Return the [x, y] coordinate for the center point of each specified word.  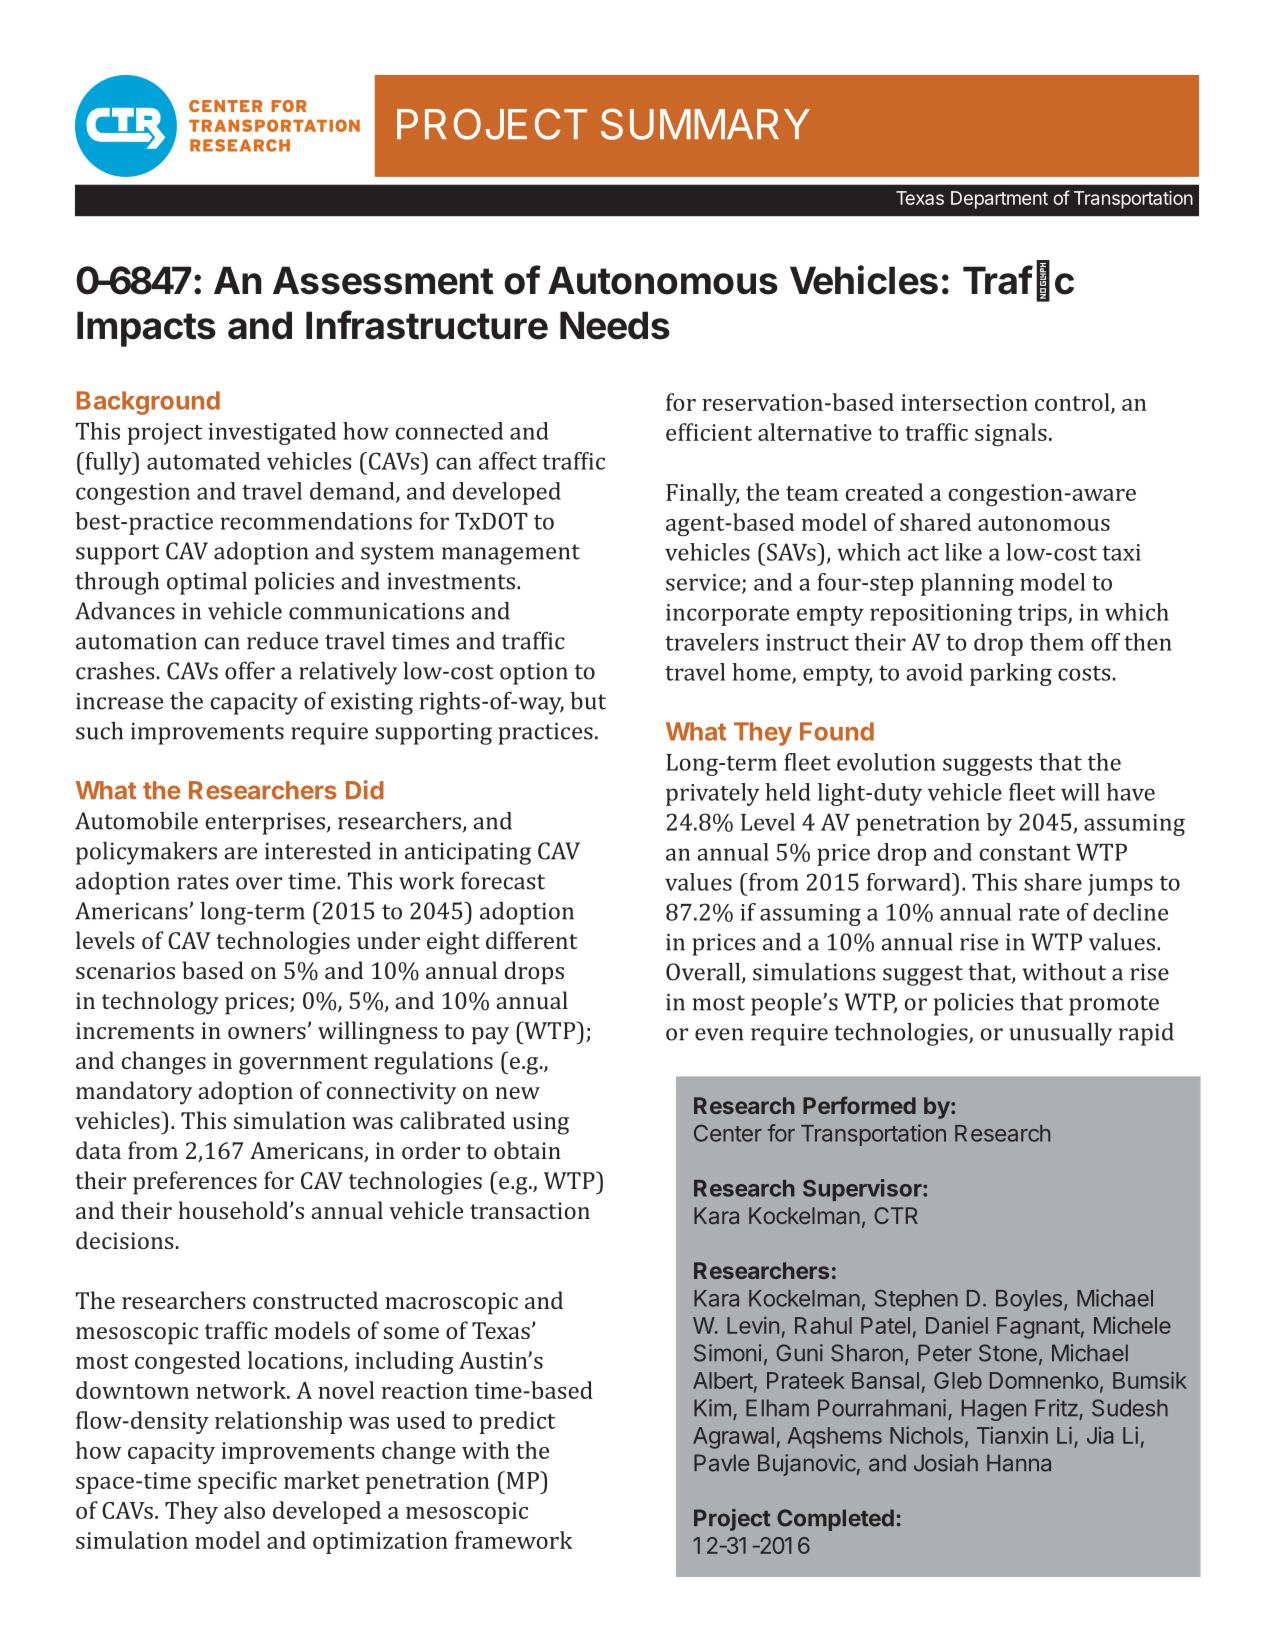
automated [203, 461]
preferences [195, 1183]
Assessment [383, 280]
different [531, 940]
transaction [530, 1210]
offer [250, 670]
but [588, 701]
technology [160, 1003]
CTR [896, 1215]
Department [999, 200]
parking [1011, 674]
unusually [1060, 1034]
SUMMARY [705, 124]
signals [1011, 434]
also [244, 1510]
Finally [702, 494]
